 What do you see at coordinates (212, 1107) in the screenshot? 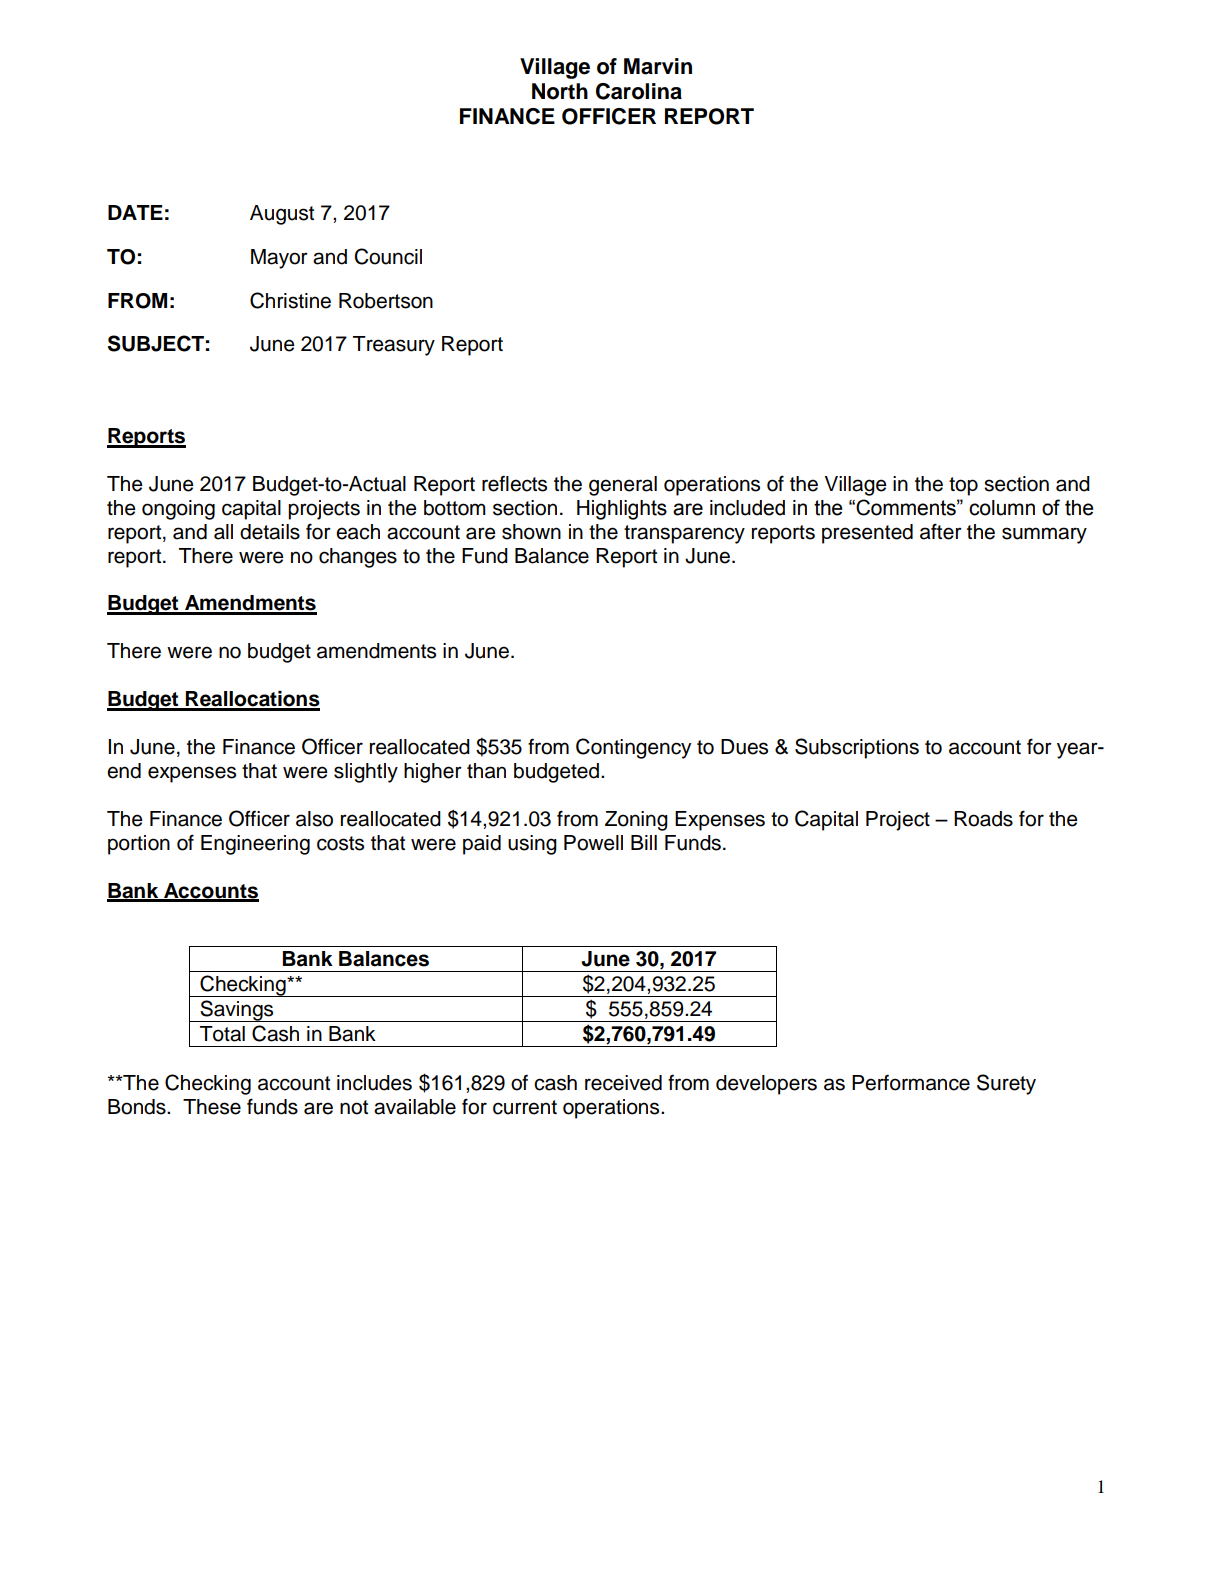
I see `These` at bounding box center [212, 1107].
